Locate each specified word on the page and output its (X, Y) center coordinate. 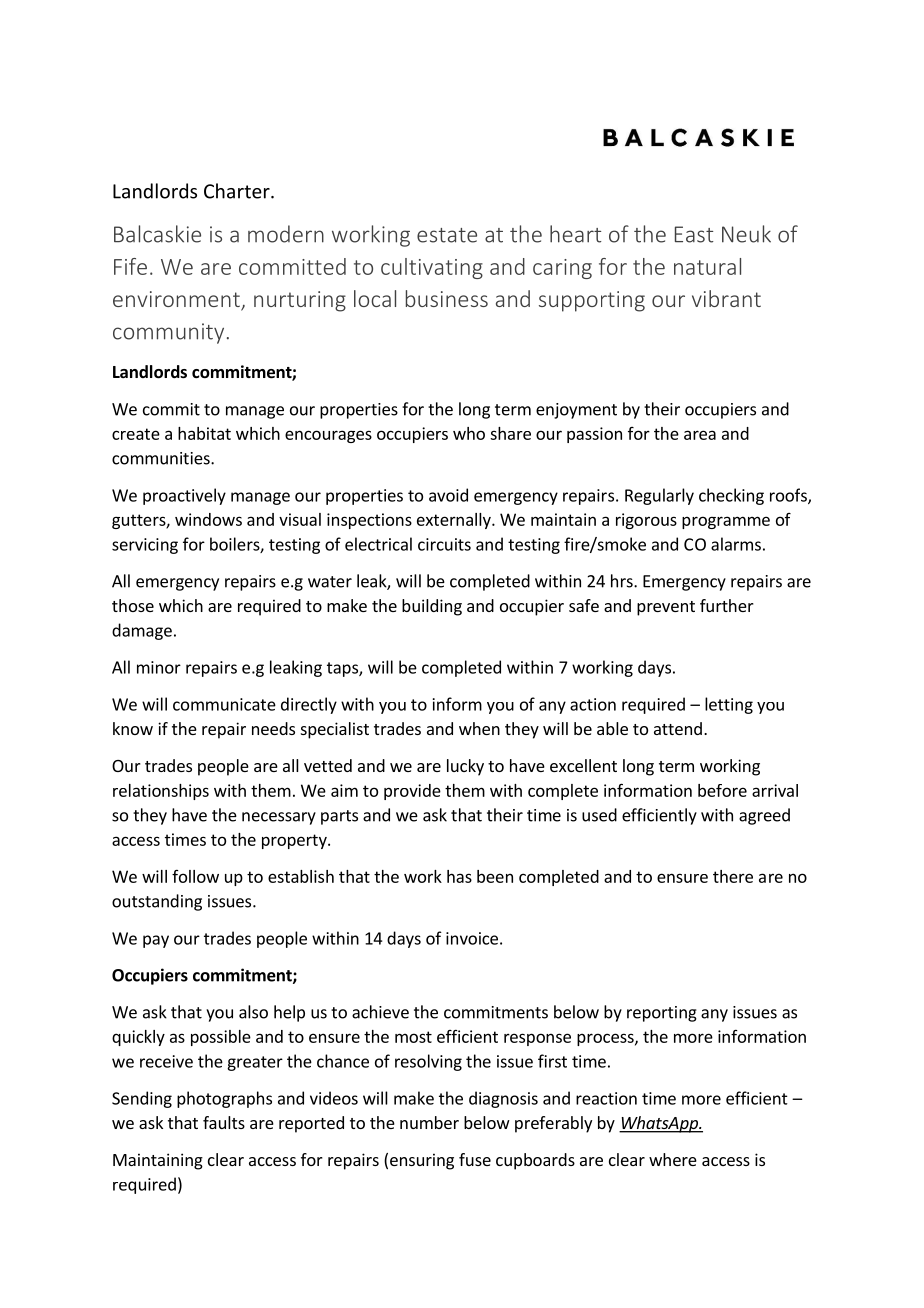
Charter (238, 191)
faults (224, 1122)
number (429, 1122)
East (694, 234)
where (673, 1159)
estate (447, 235)
